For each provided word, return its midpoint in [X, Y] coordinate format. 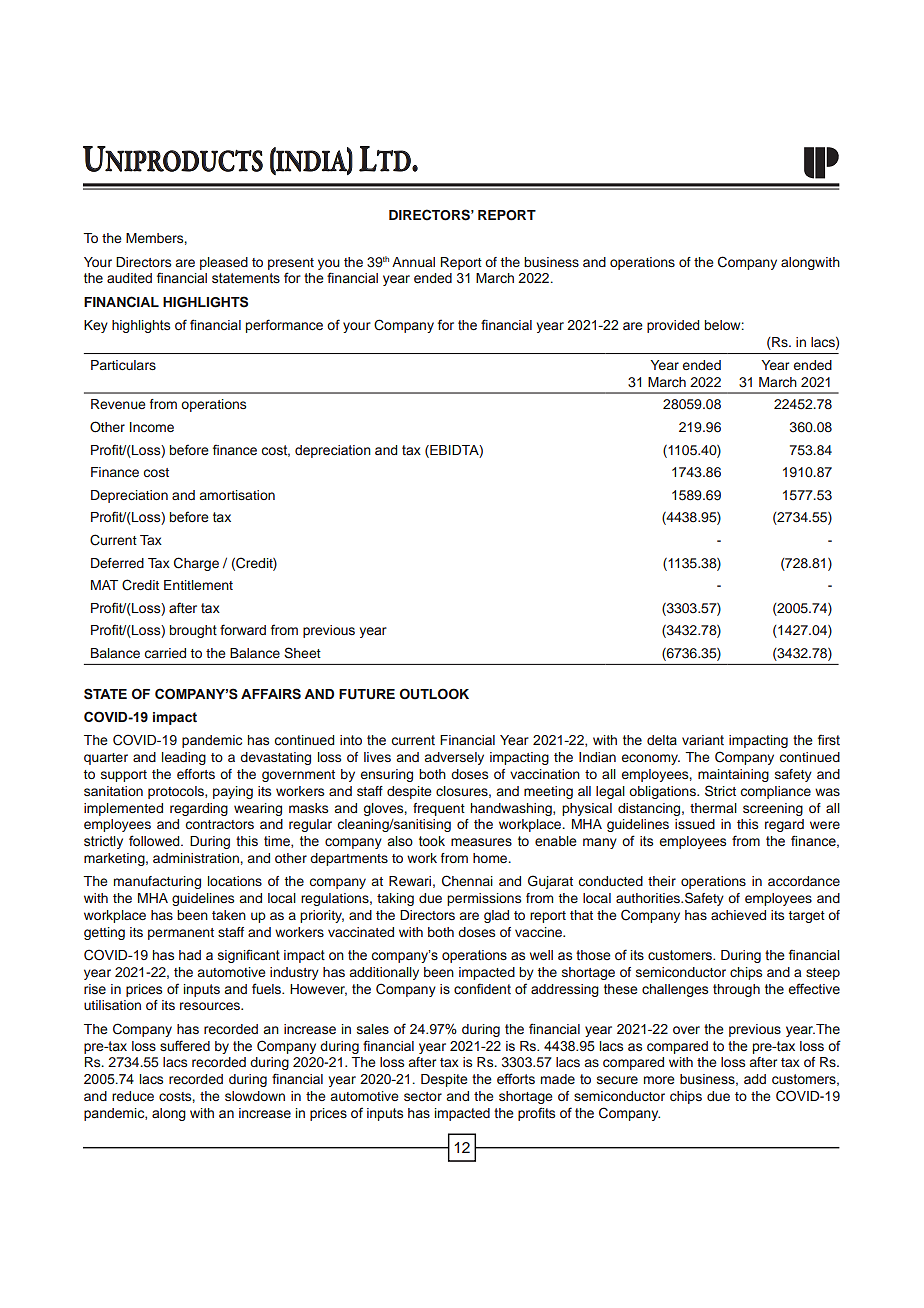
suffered [185, 1046]
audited [129, 278]
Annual [413, 262]
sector [423, 1096]
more [659, 1080]
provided [673, 326]
